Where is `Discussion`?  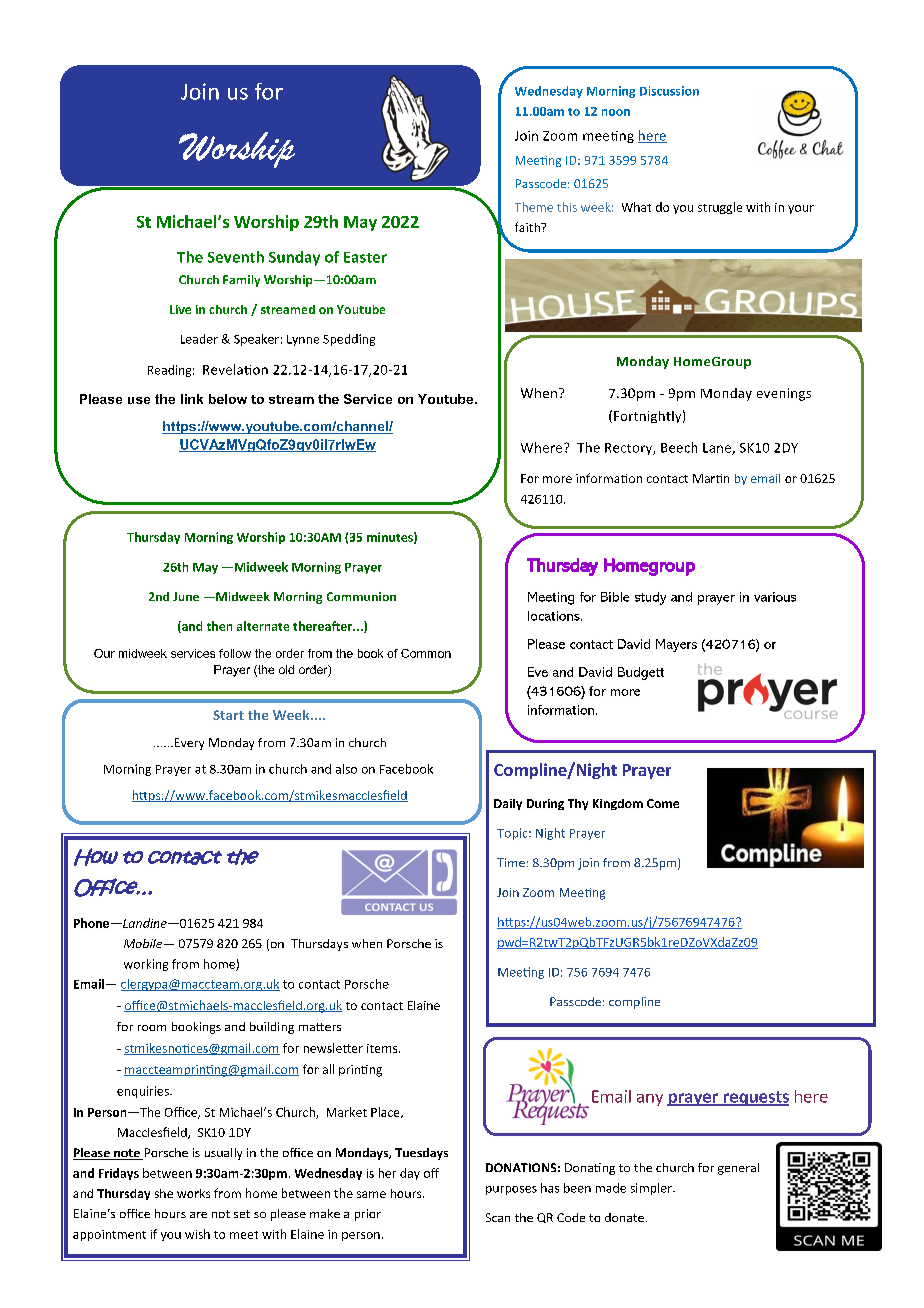 Discussion is located at coordinates (669, 91).
